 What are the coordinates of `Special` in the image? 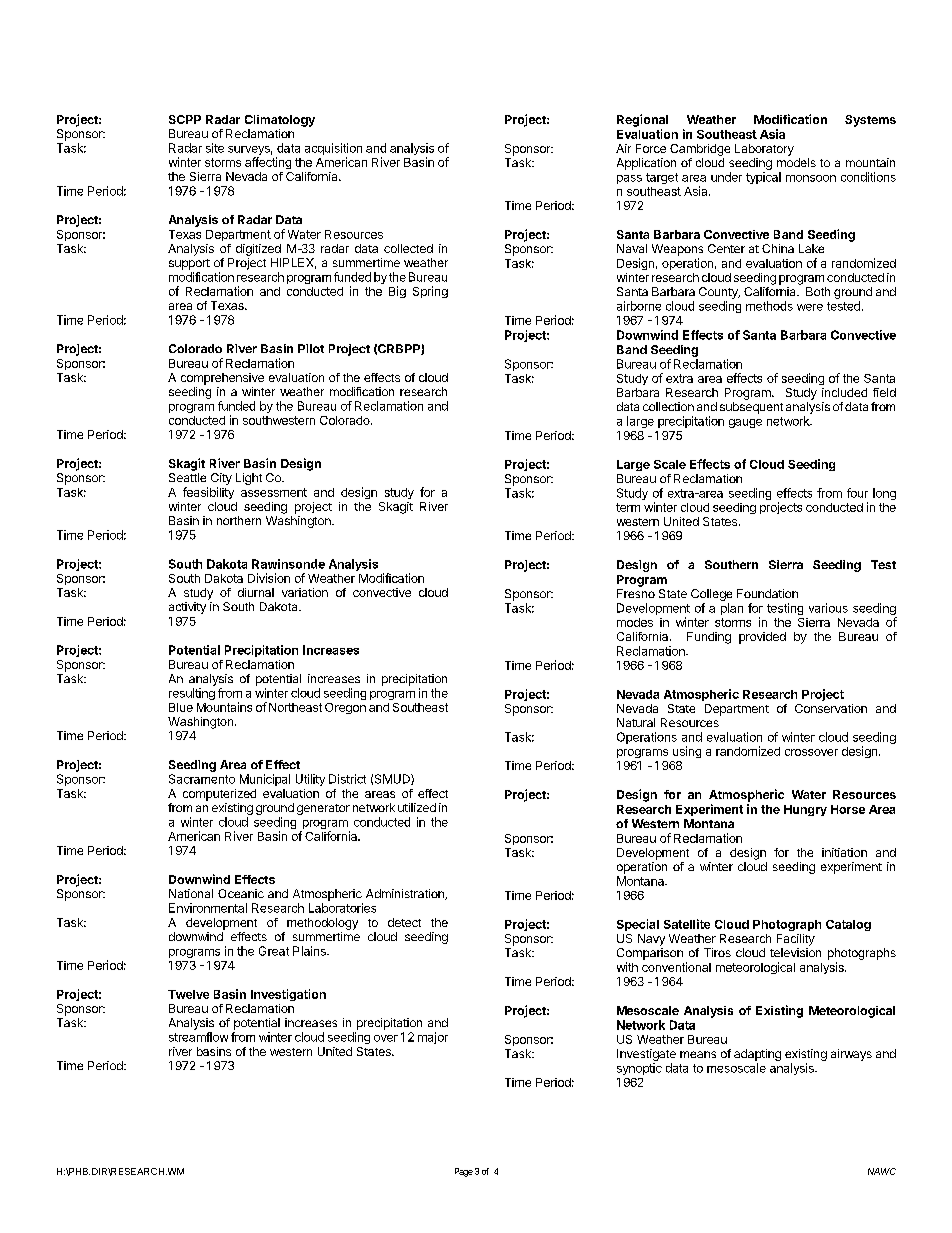 It's located at (638, 925).
